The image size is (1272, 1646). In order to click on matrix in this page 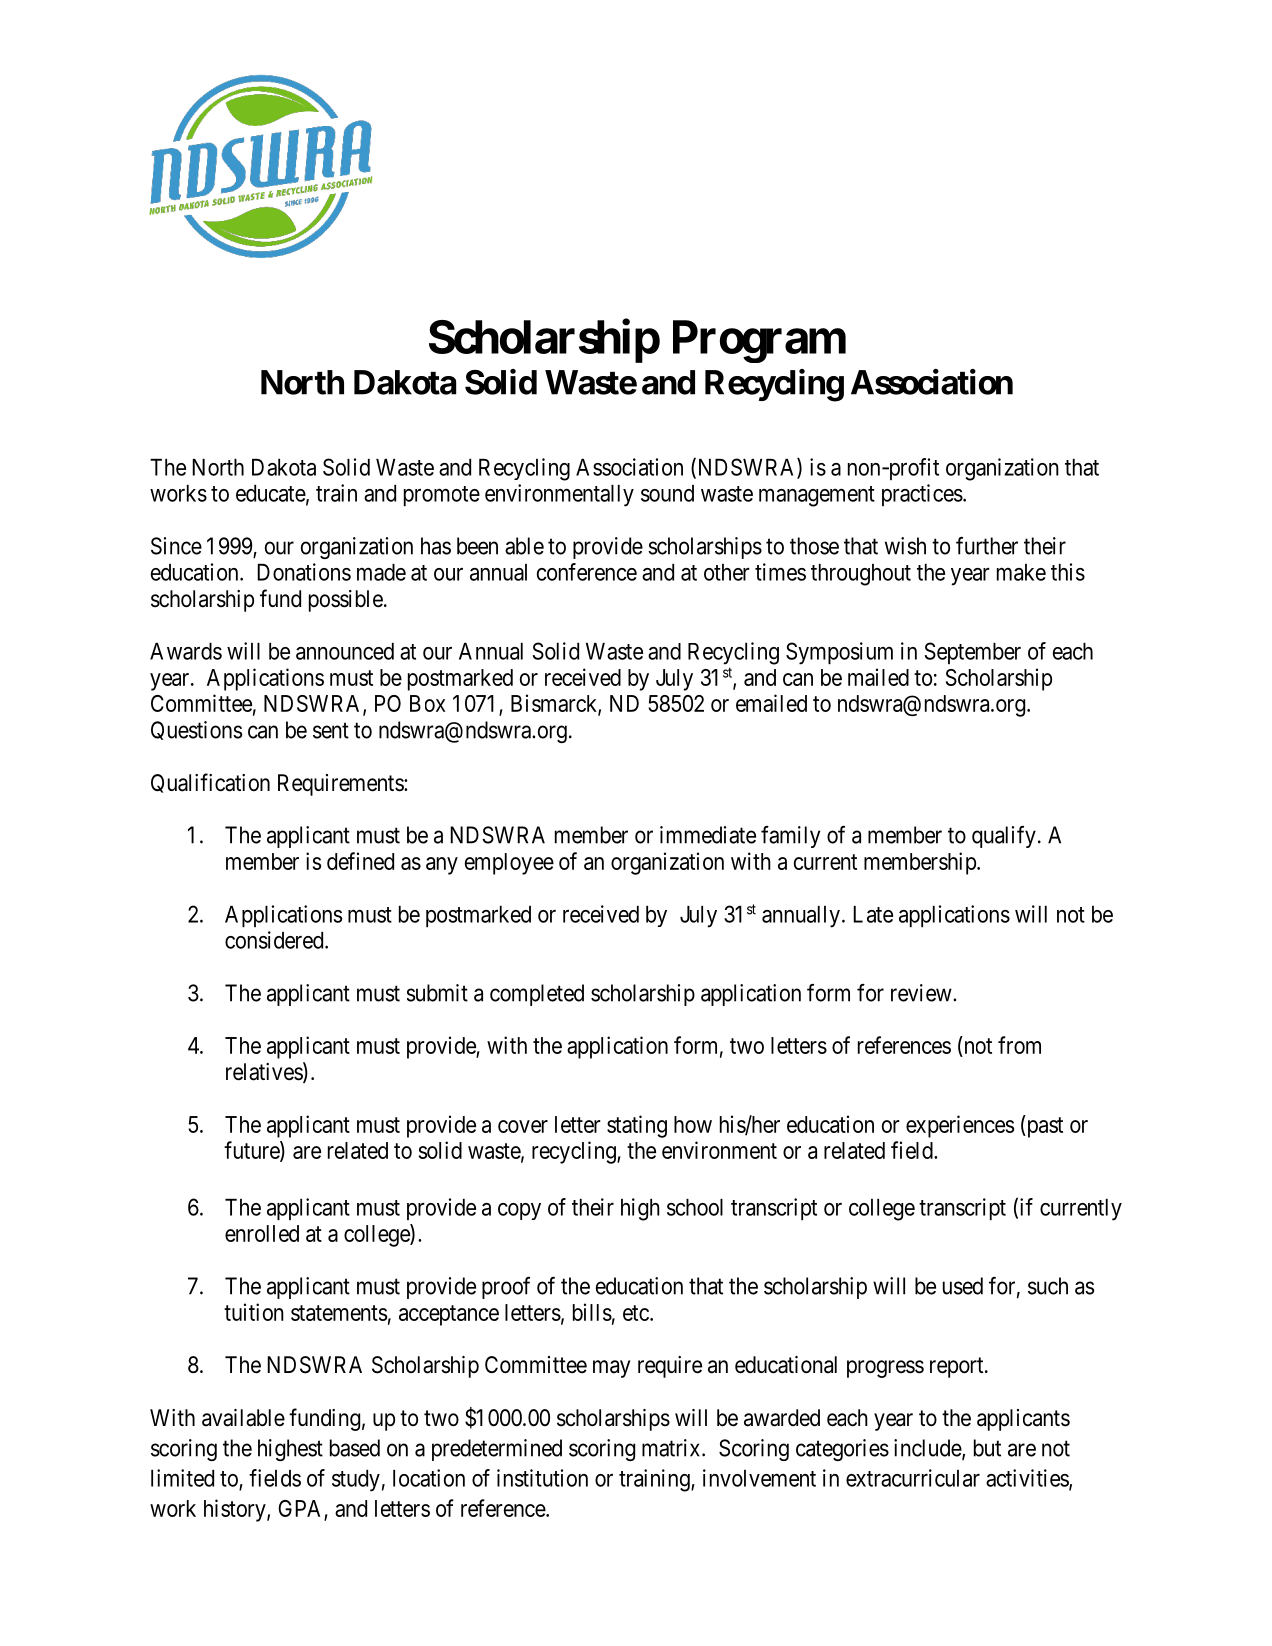, I will do `click(672, 1448)`.
